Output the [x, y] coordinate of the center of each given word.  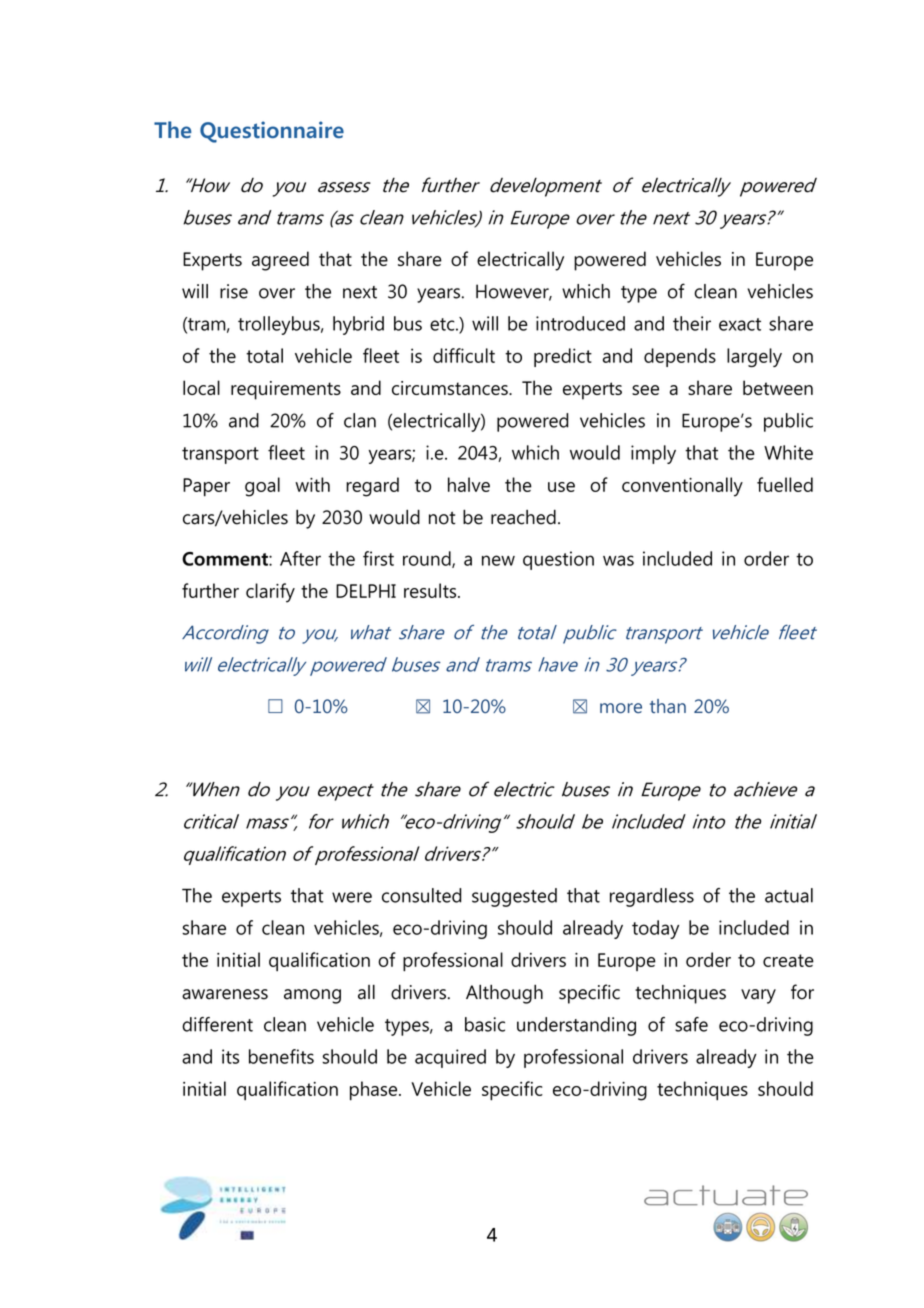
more [621, 708]
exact [740, 324]
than [668, 706]
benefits [281, 1056]
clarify [270, 593]
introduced [580, 323]
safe [691, 1024]
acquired [450, 1058]
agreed [280, 261]
